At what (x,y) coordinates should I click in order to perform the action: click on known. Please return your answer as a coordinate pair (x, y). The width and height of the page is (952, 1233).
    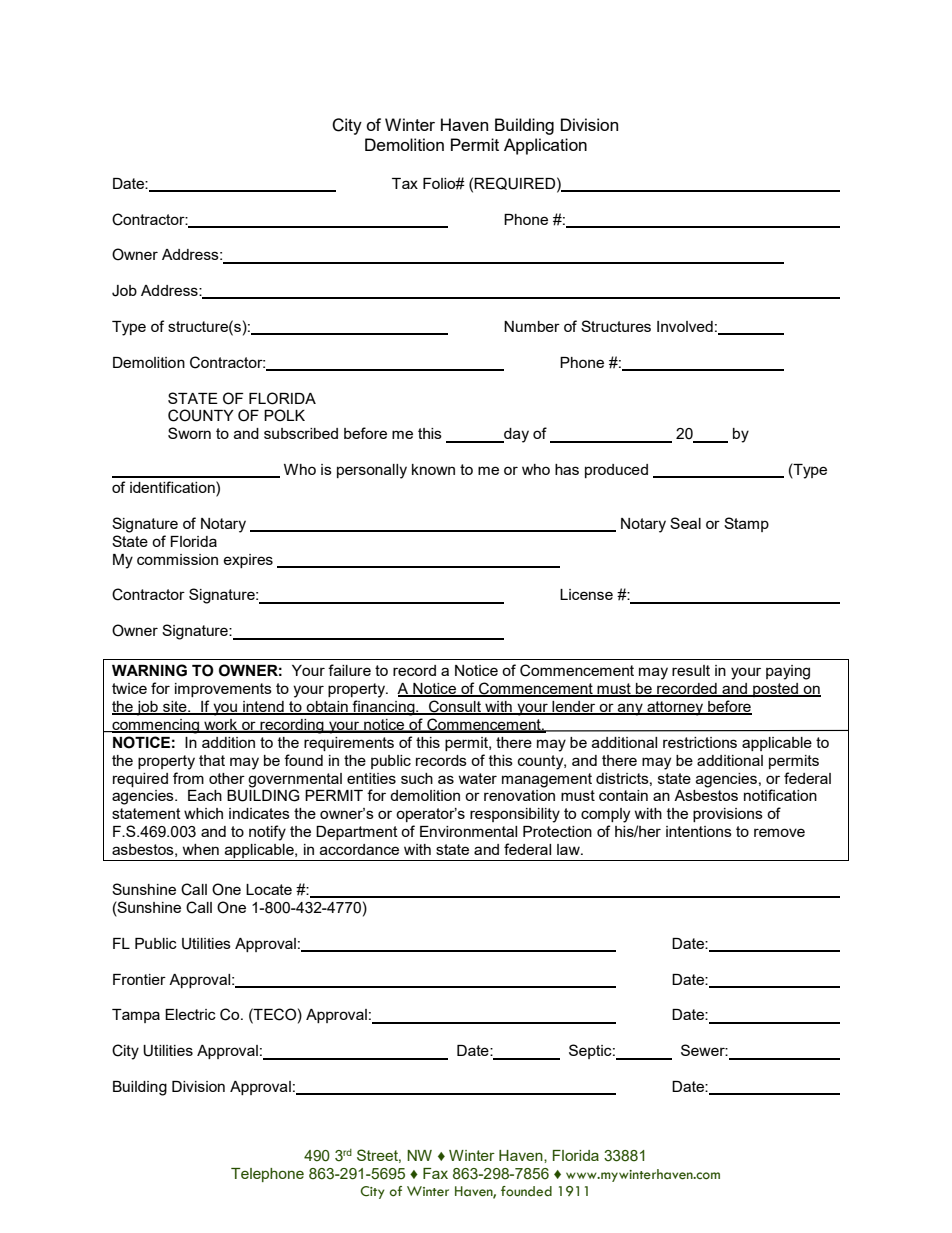
    Looking at the image, I should click on (433, 469).
